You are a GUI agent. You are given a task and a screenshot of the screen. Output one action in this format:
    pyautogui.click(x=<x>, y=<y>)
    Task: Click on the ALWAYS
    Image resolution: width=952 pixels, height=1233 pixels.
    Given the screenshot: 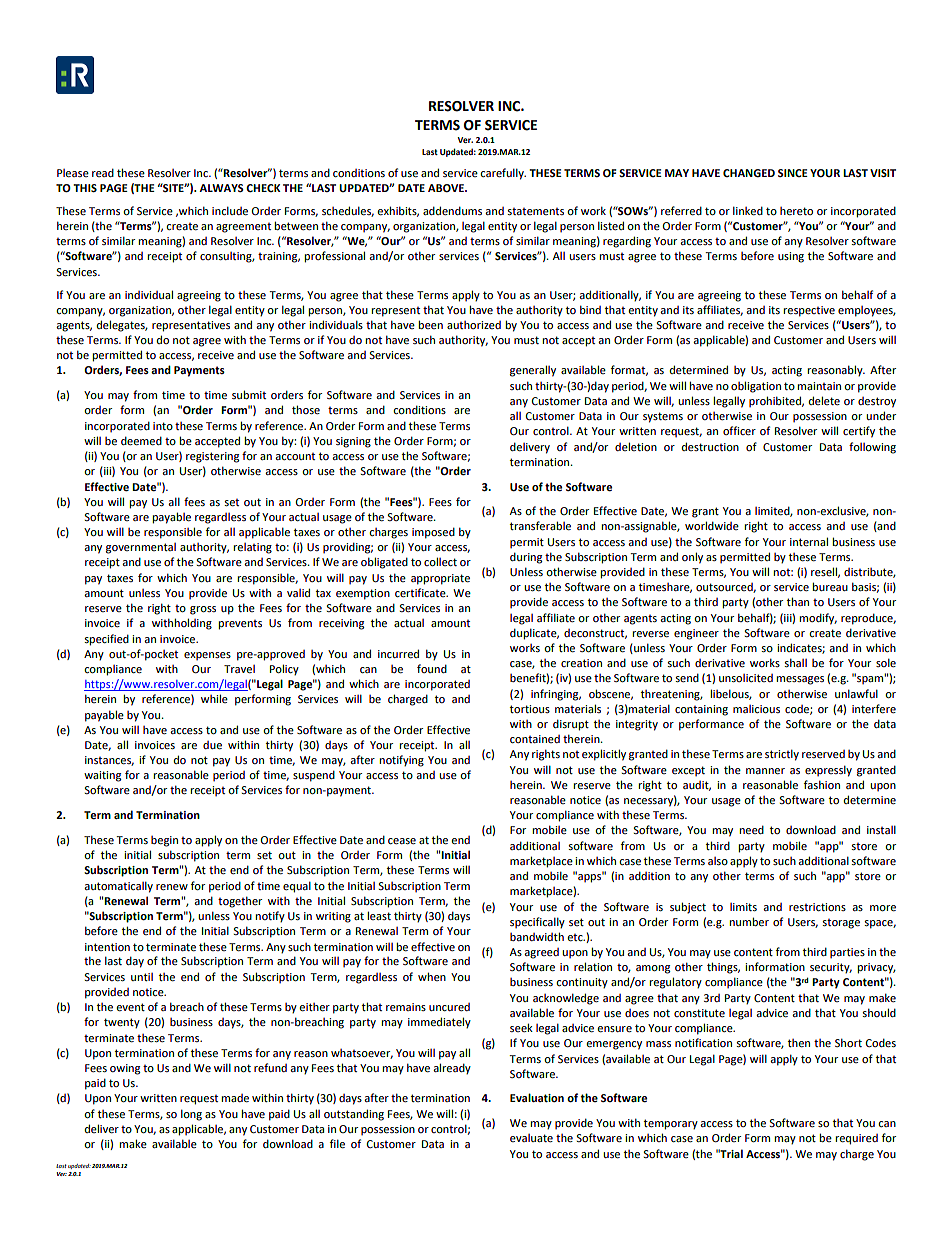 What is the action you would take?
    pyautogui.click(x=221, y=188)
